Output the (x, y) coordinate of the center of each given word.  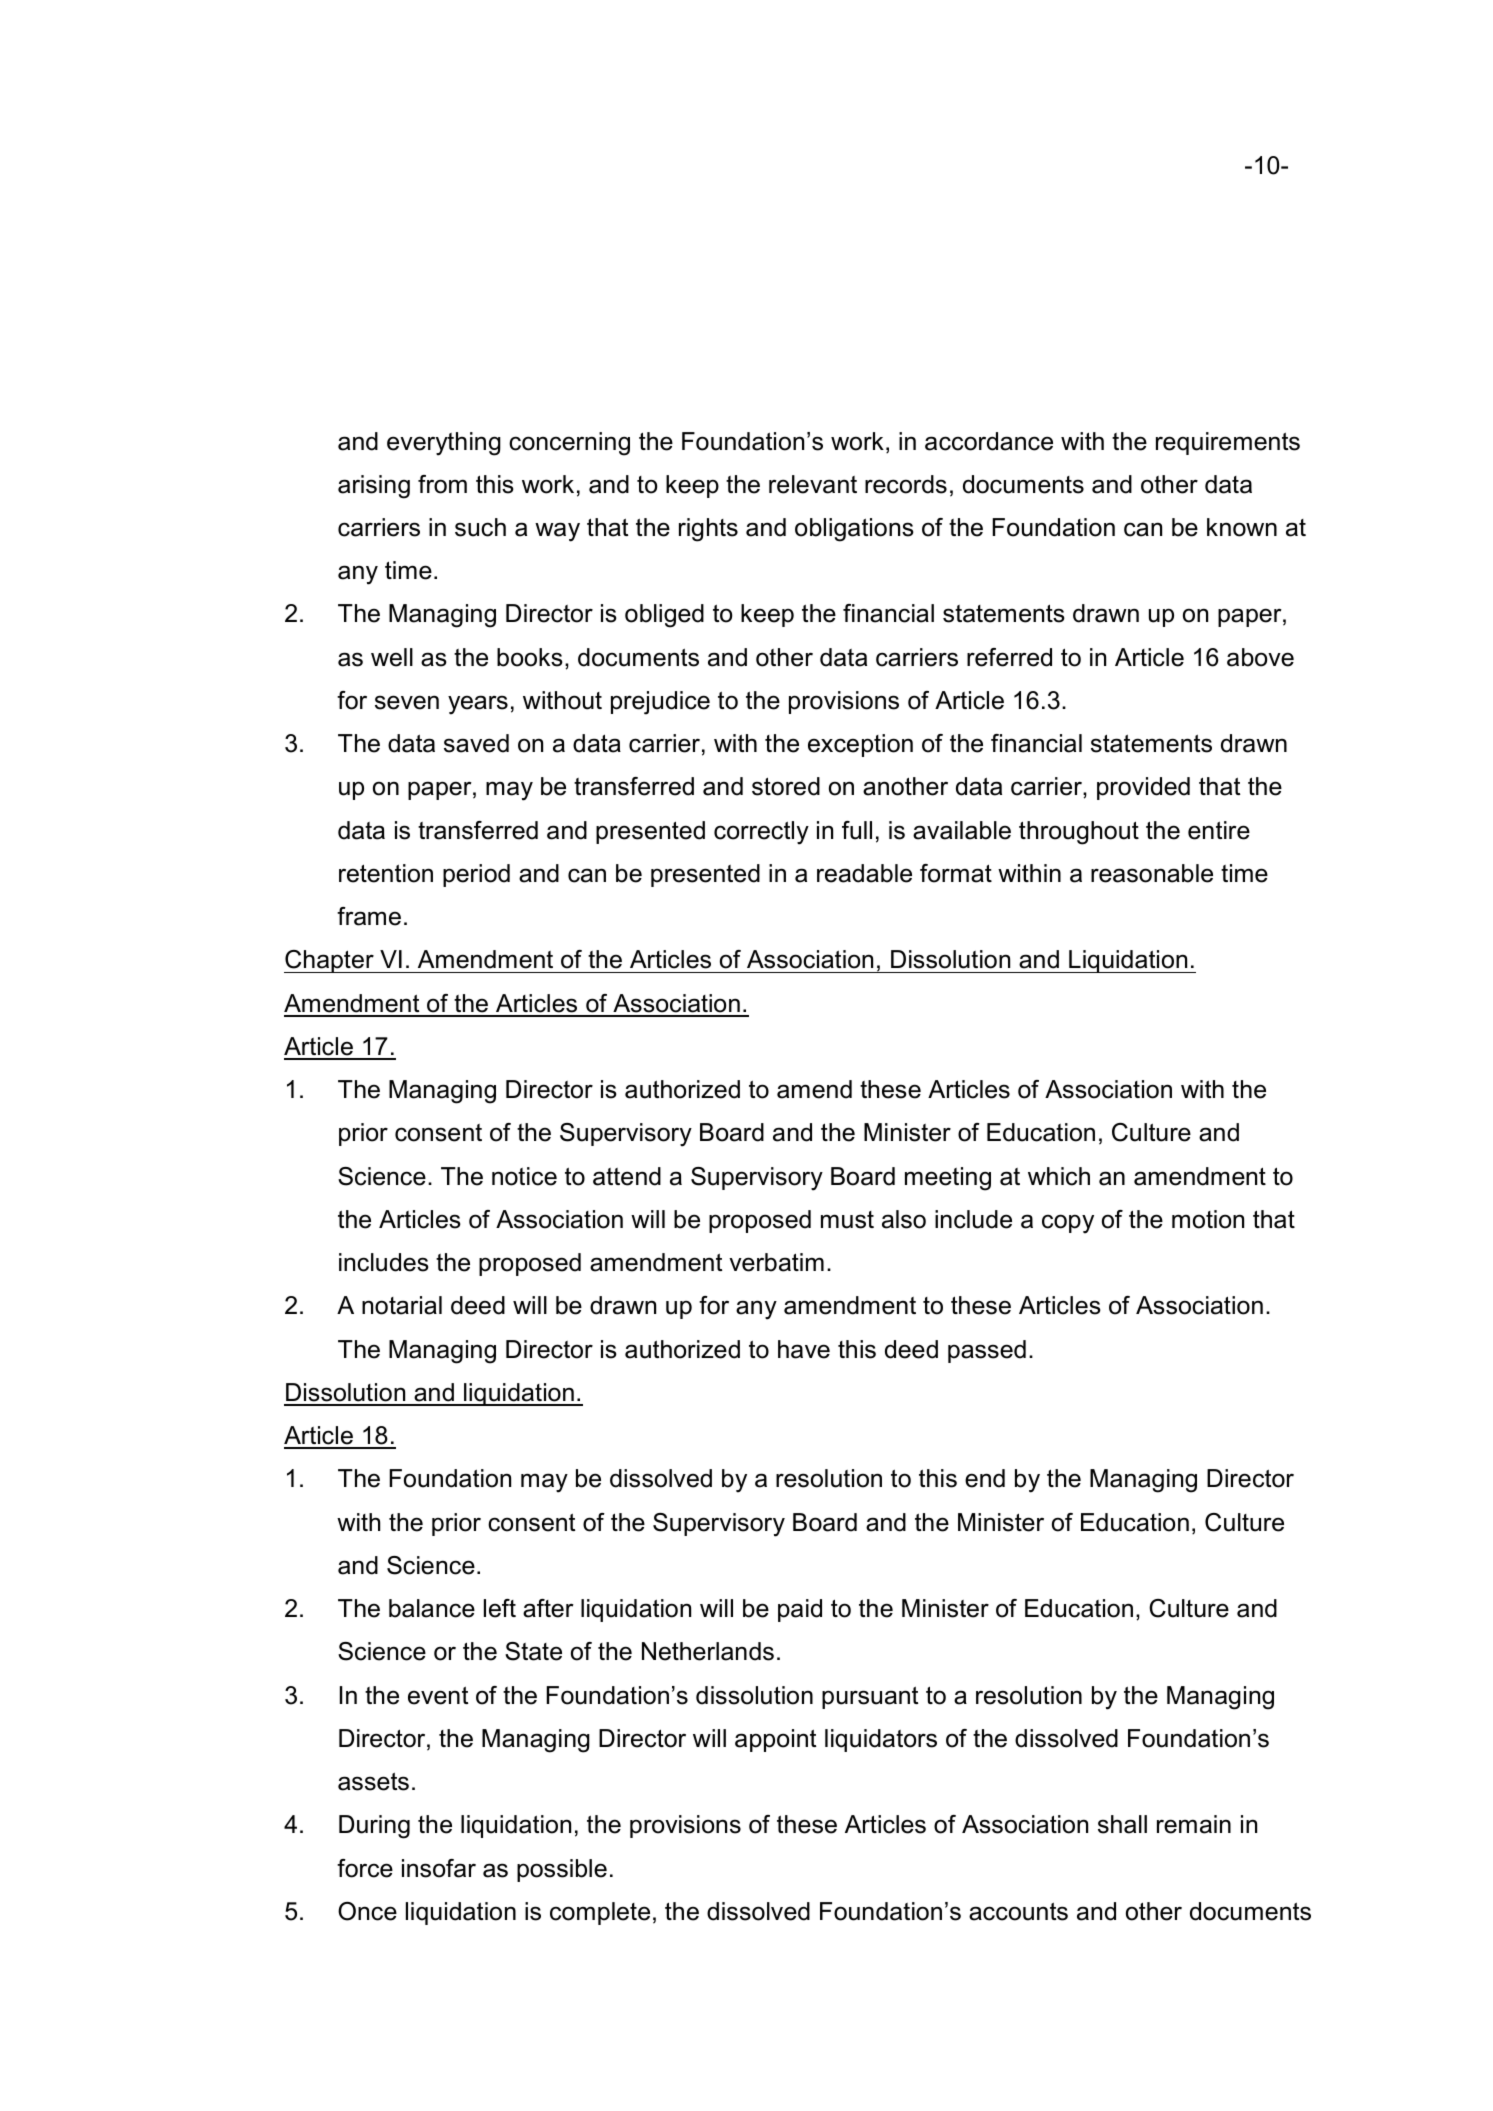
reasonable (1152, 873)
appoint (775, 1740)
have (804, 1349)
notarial (402, 1305)
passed (987, 1351)
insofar (439, 1868)
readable (864, 873)
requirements (1228, 443)
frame (369, 916)
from (442, 484)
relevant (813, 484)
